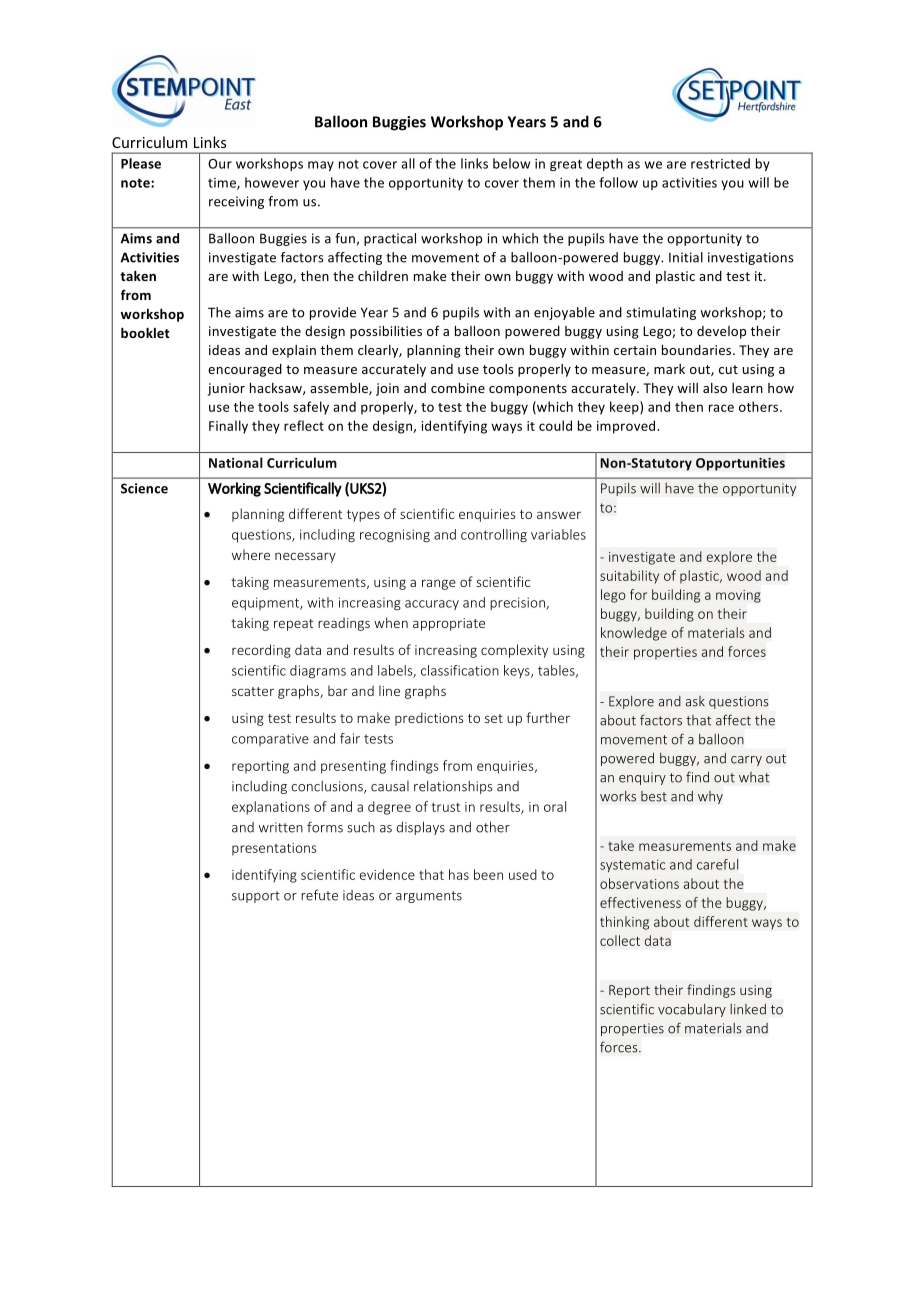 This page has height=1308, width=924. What do you see at coordinates (256, 897) in the page?
I see `support` at bounding box center [256, 897].
